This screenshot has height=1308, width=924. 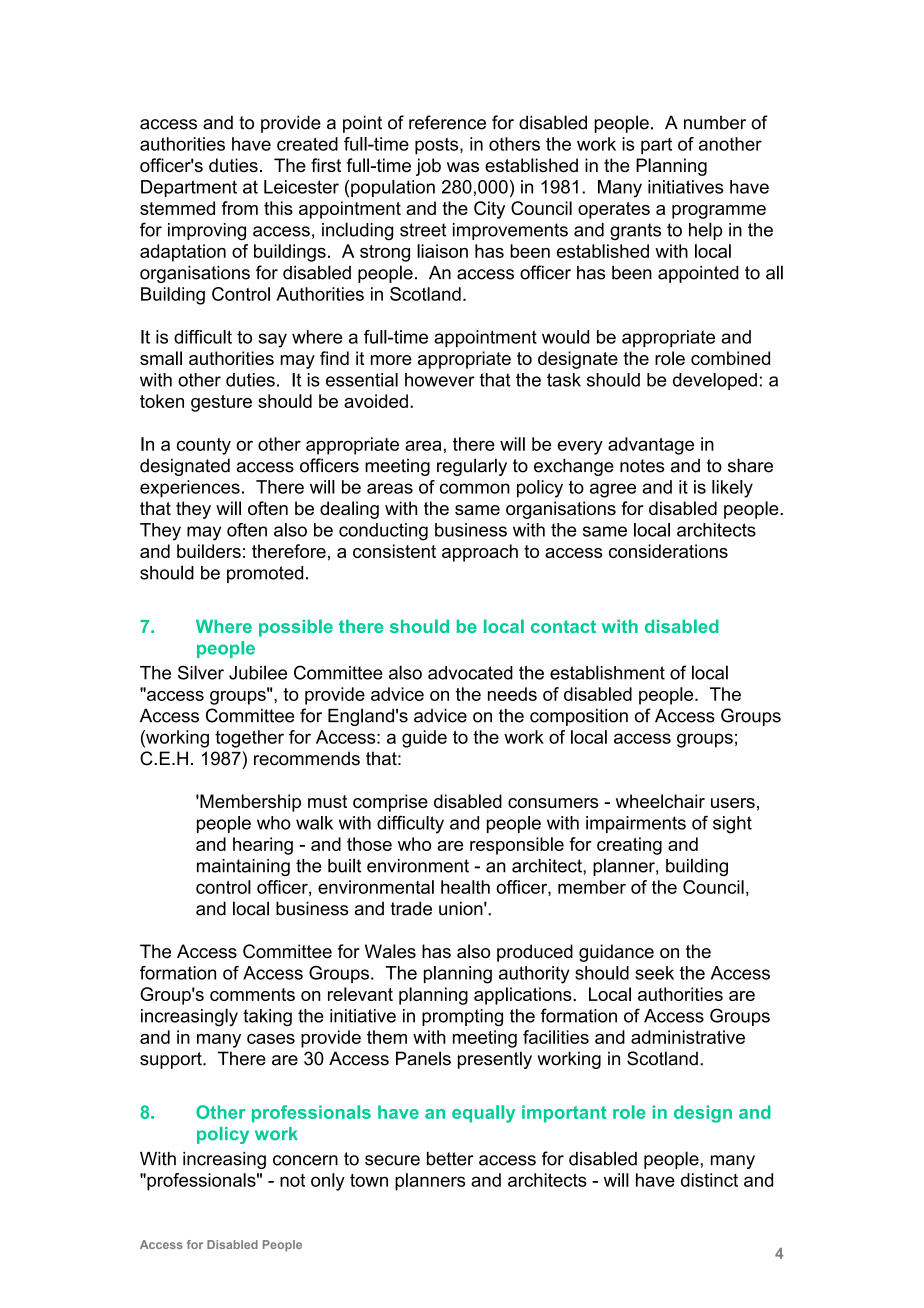 I want to click on establishment, so click(x=607, y=672).
